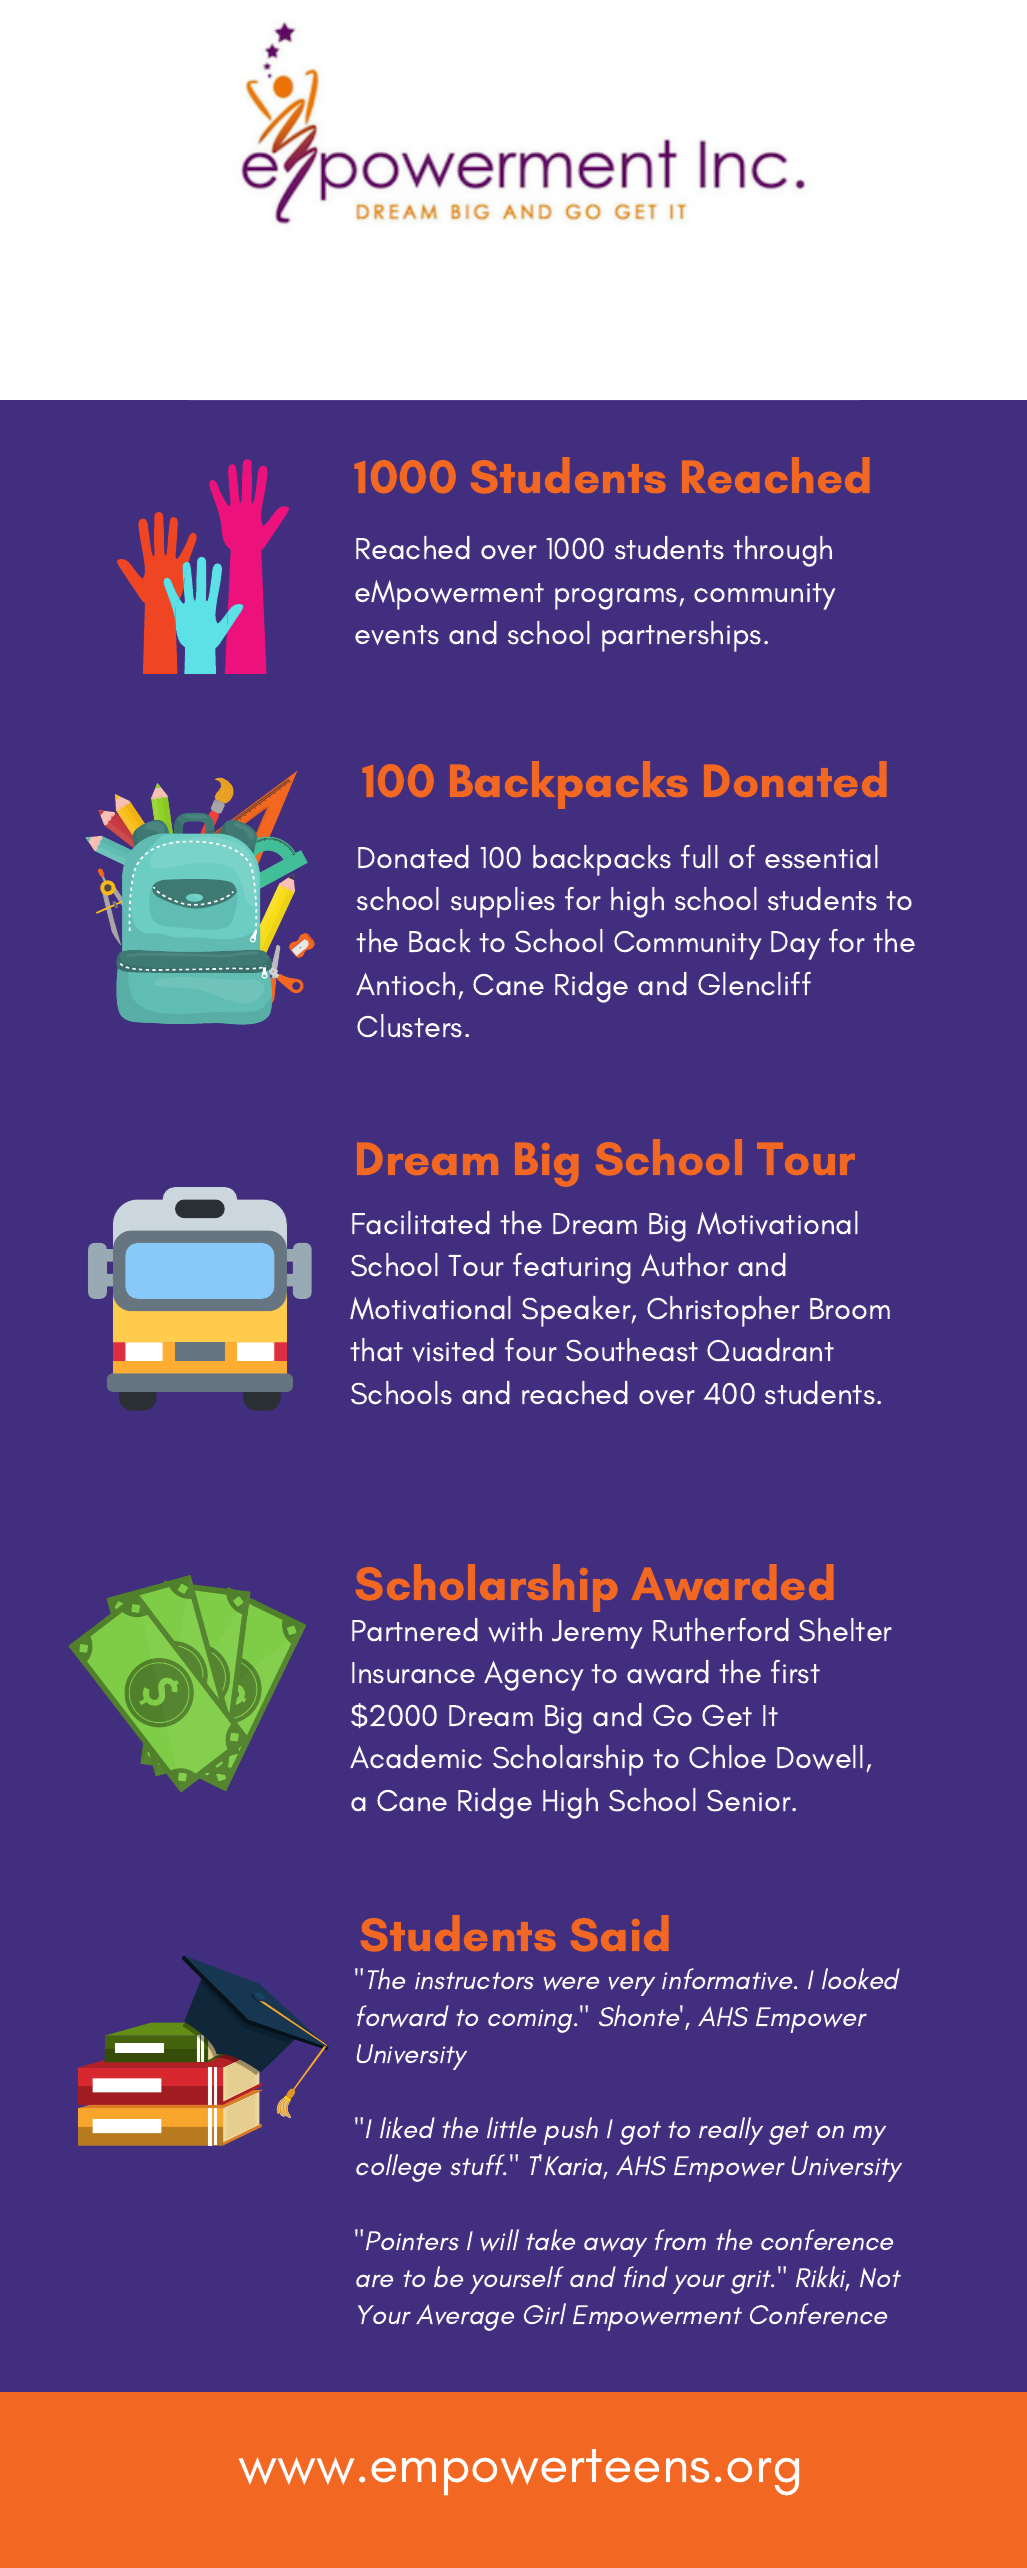 This screenshot has width=1027, height=2568. I want to click on Pointers, so click(412, 2241).
